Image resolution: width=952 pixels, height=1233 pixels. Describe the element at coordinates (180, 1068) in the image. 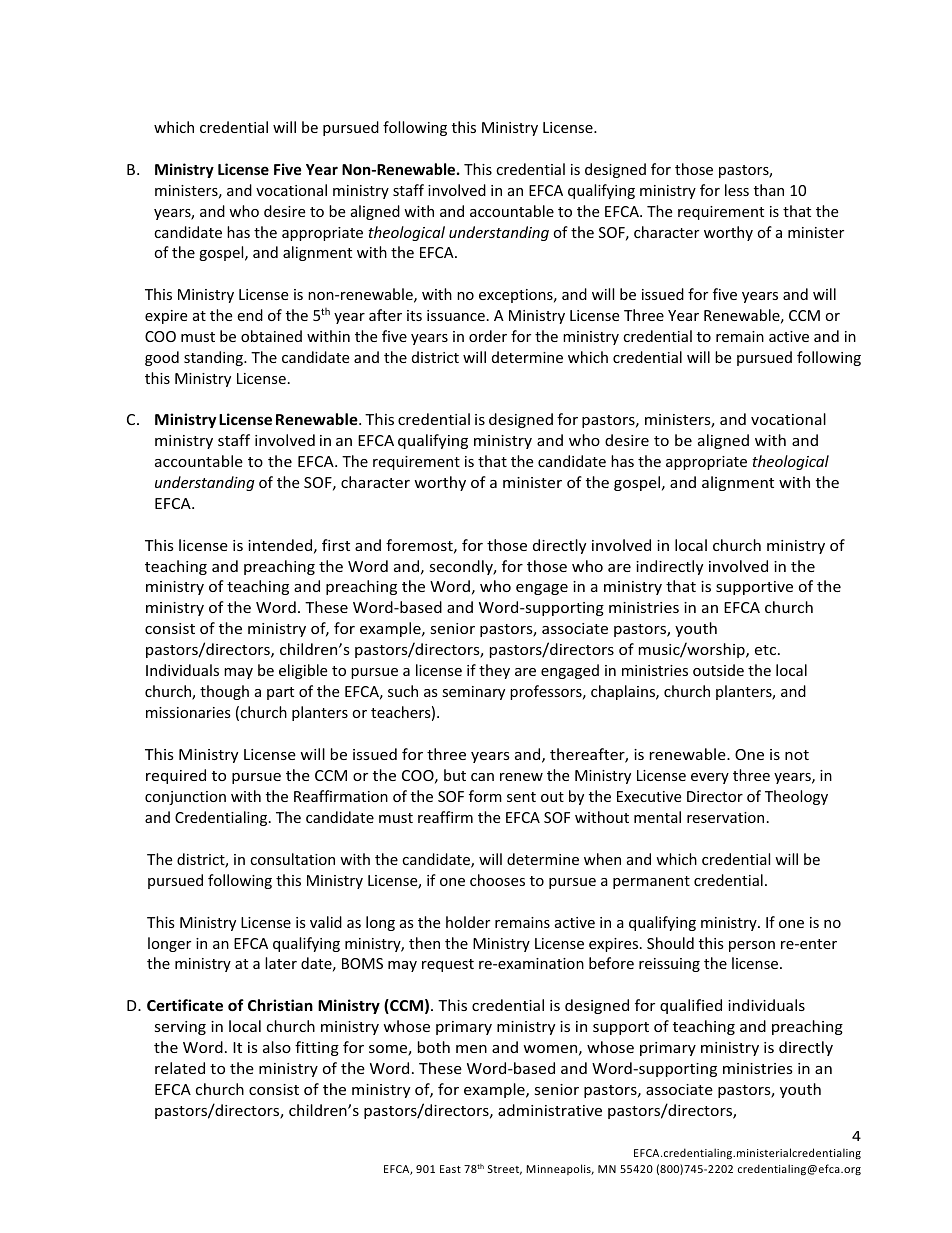

I see `related` at that location.
